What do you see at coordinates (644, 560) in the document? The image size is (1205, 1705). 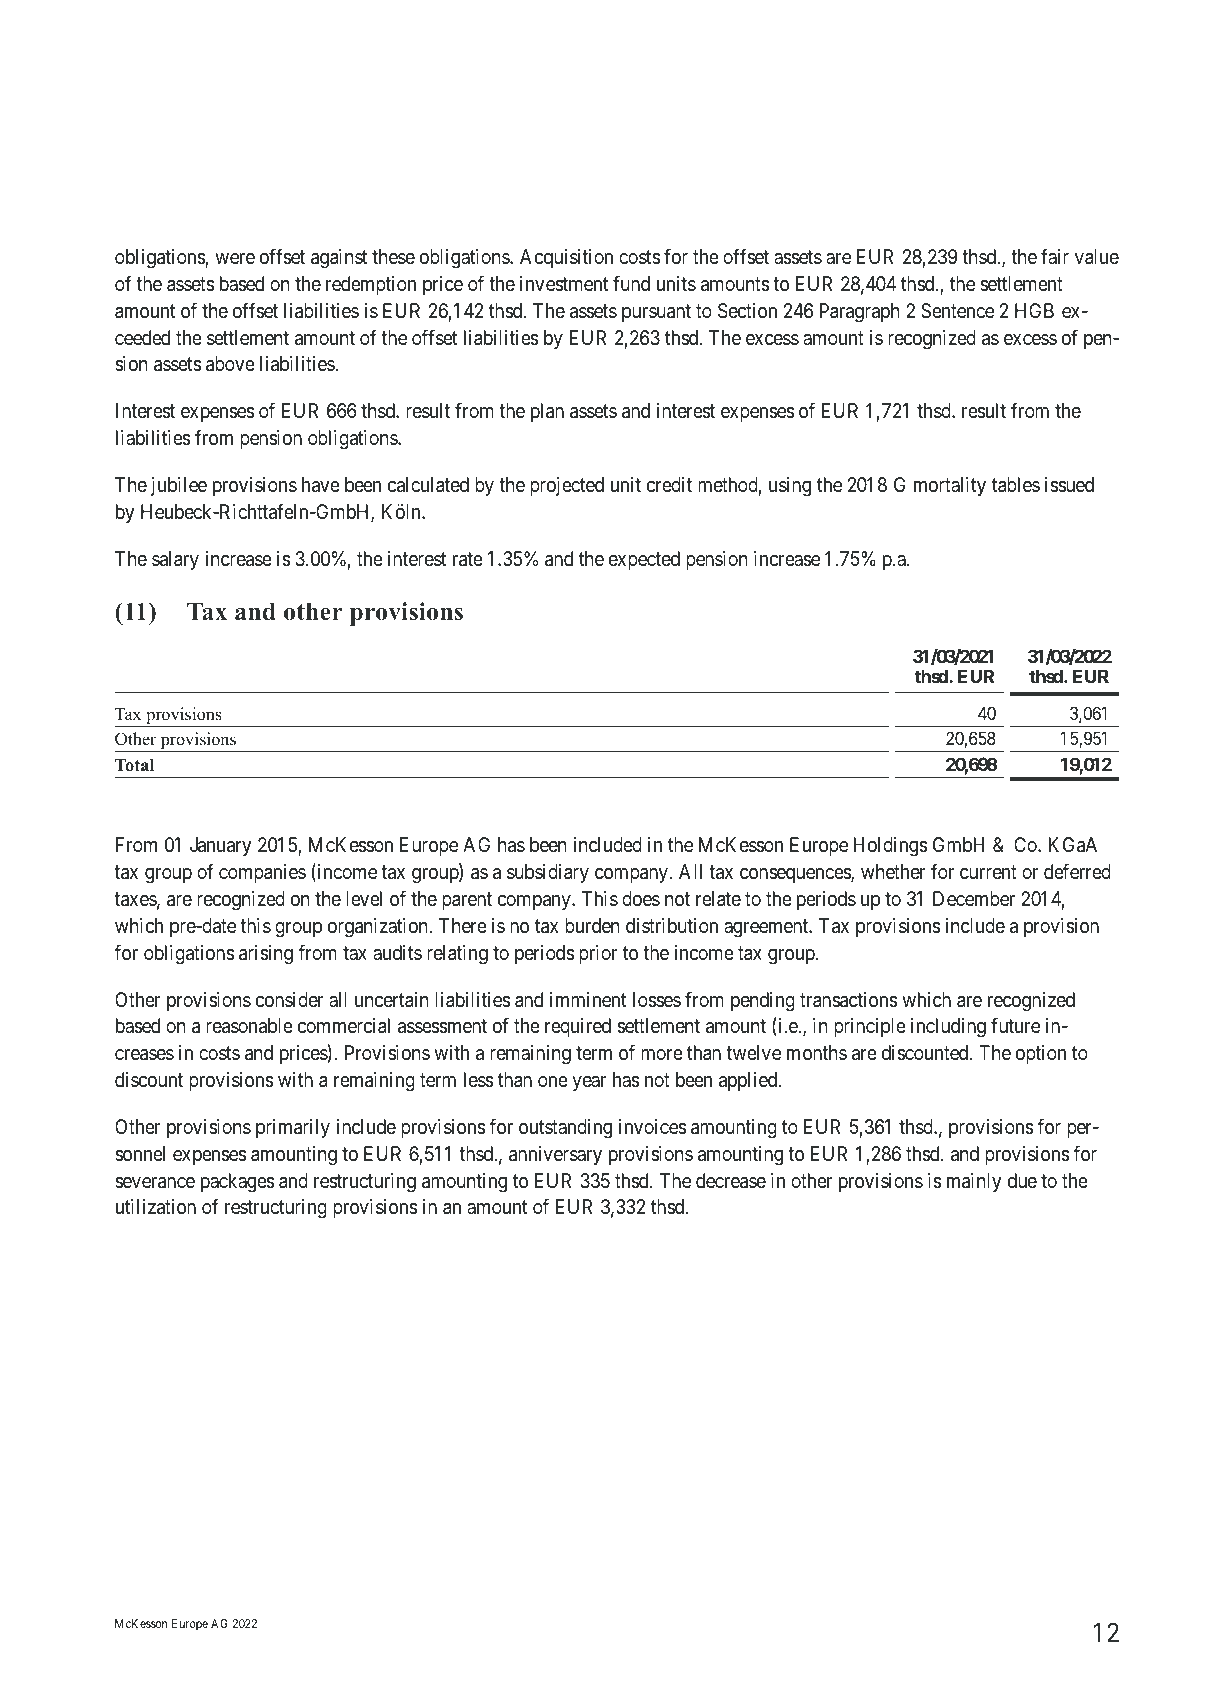 I see `expected` at bounding box center [644, 560].
